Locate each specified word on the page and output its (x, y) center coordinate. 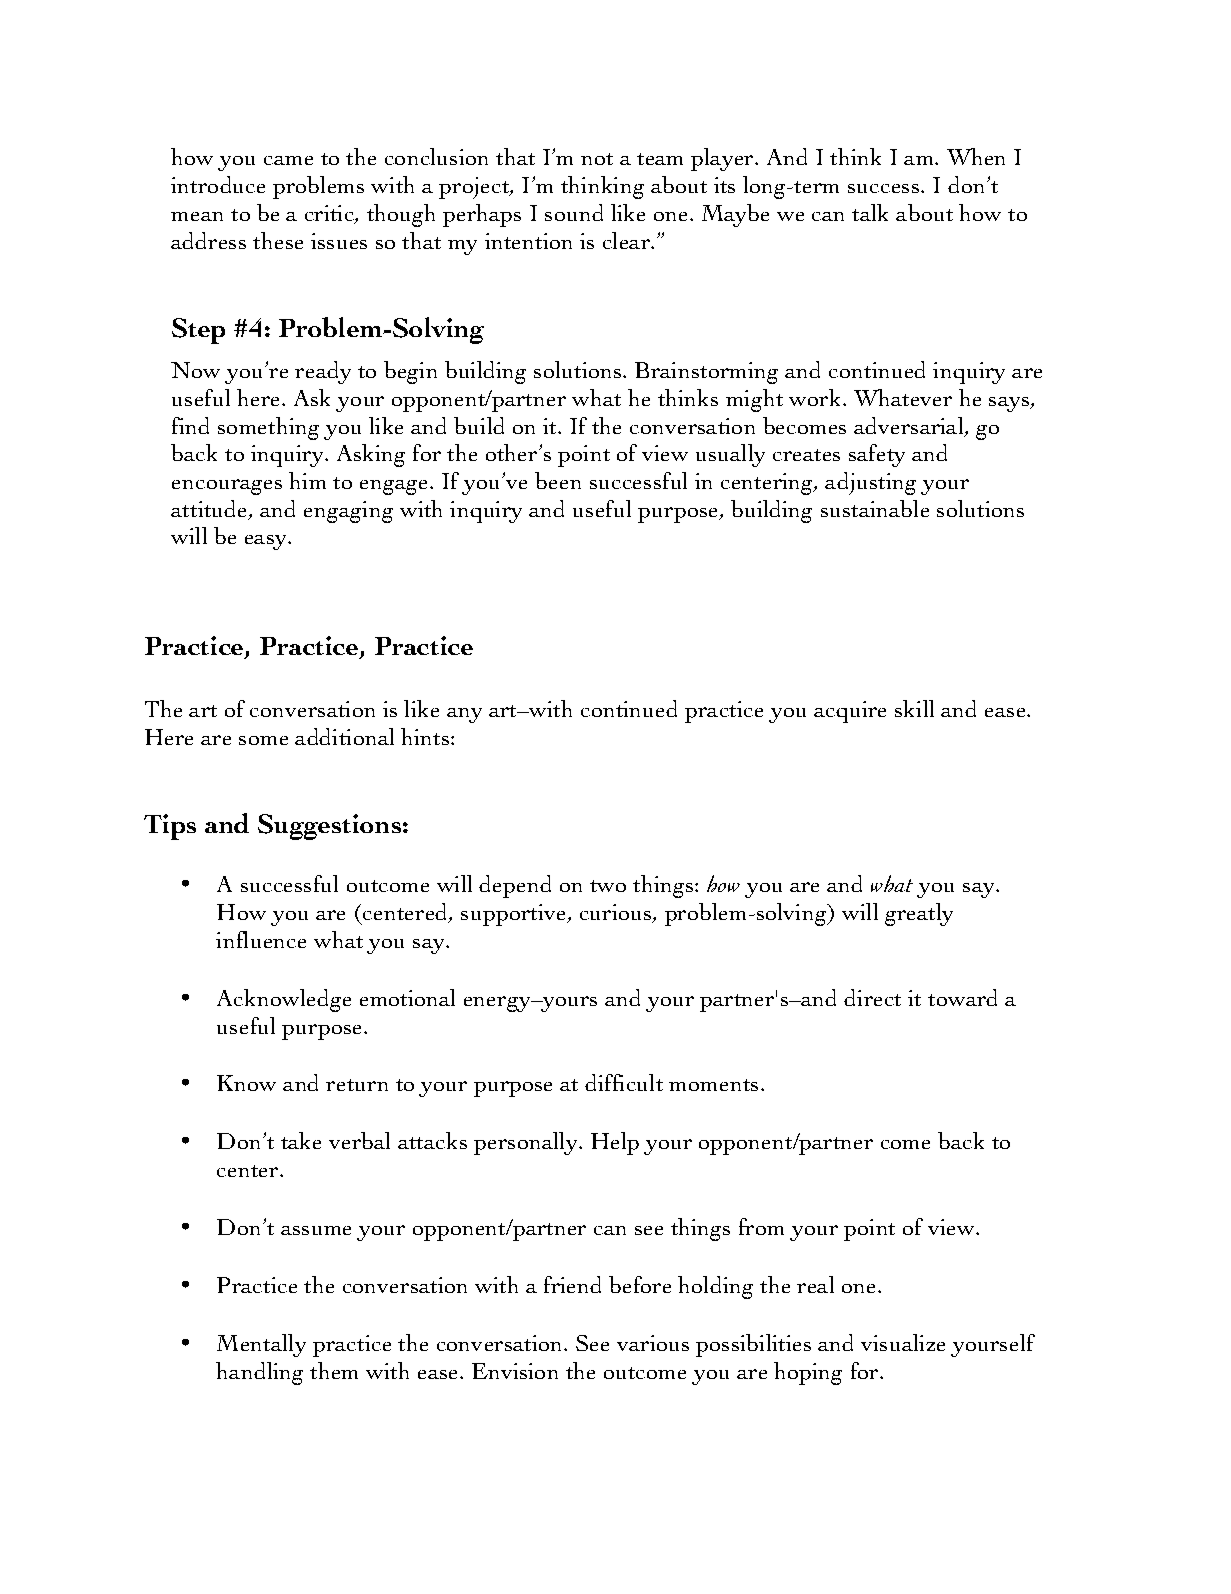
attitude (210, 510)
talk (870, 212)
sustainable (875, 508)
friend (572, 1284)
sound (574, 212)
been (558, 480)
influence (261, 939)
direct (872, 997)
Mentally (261, 1345)
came (288, 160)
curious (617, 913)
